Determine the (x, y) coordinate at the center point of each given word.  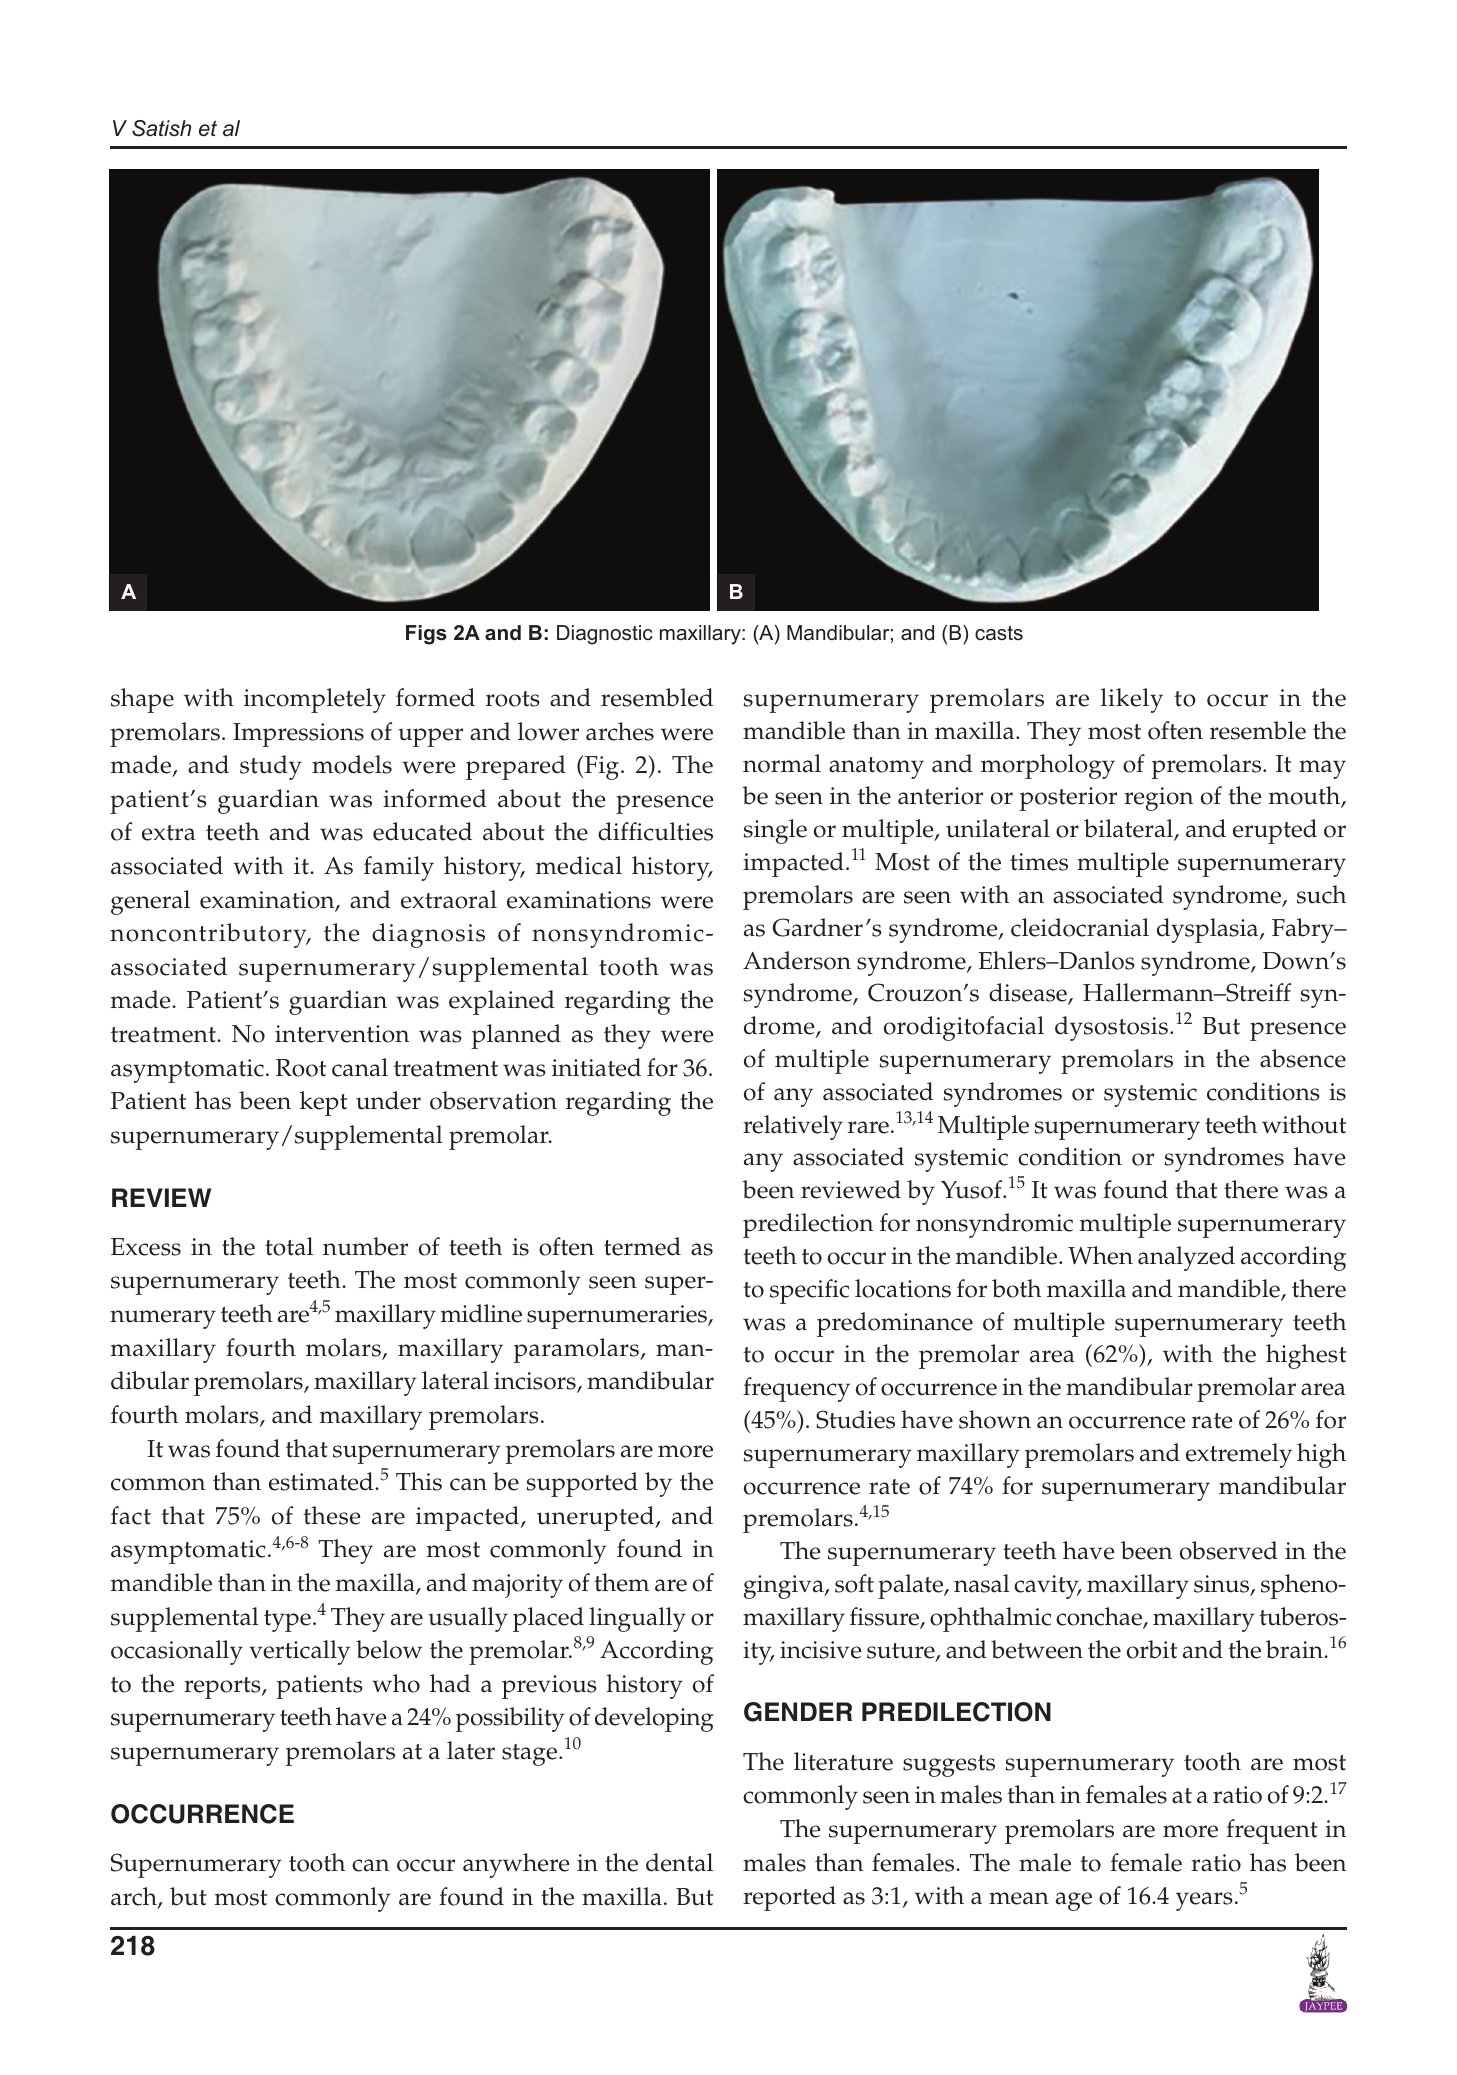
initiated (596, 1067)
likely (1132, 700)
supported (582, 1484)
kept (323, 1103)
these (331, 1515)
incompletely (315, 700)
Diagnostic (605, 635)
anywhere (516, 1865)
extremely (1239, 1455)
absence (1303, 1058)
